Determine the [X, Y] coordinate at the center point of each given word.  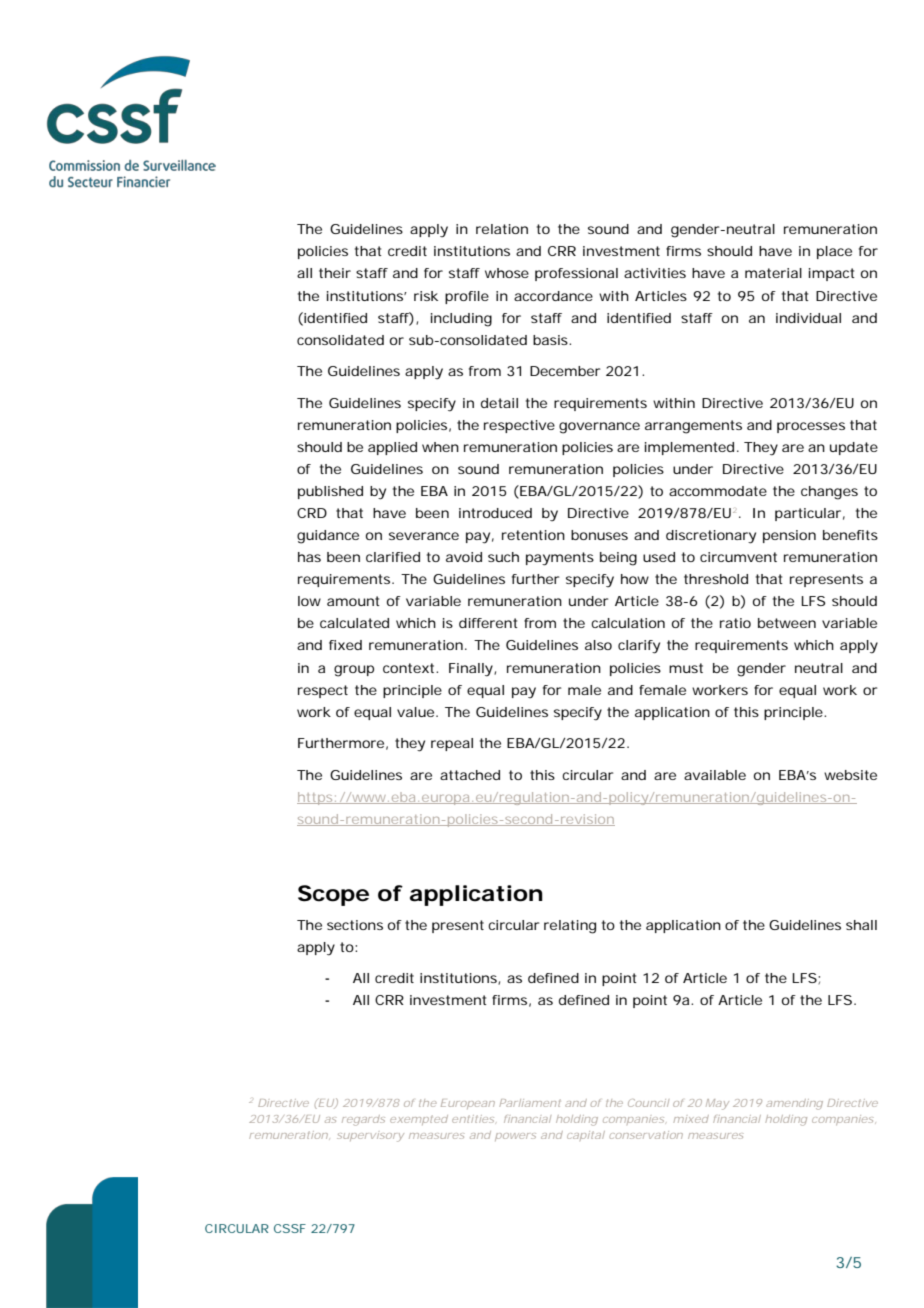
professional [576, 274]
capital [586, 1136]
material [773, 273]
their [335, 273]
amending [794, 1104]
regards [363, 1120]
